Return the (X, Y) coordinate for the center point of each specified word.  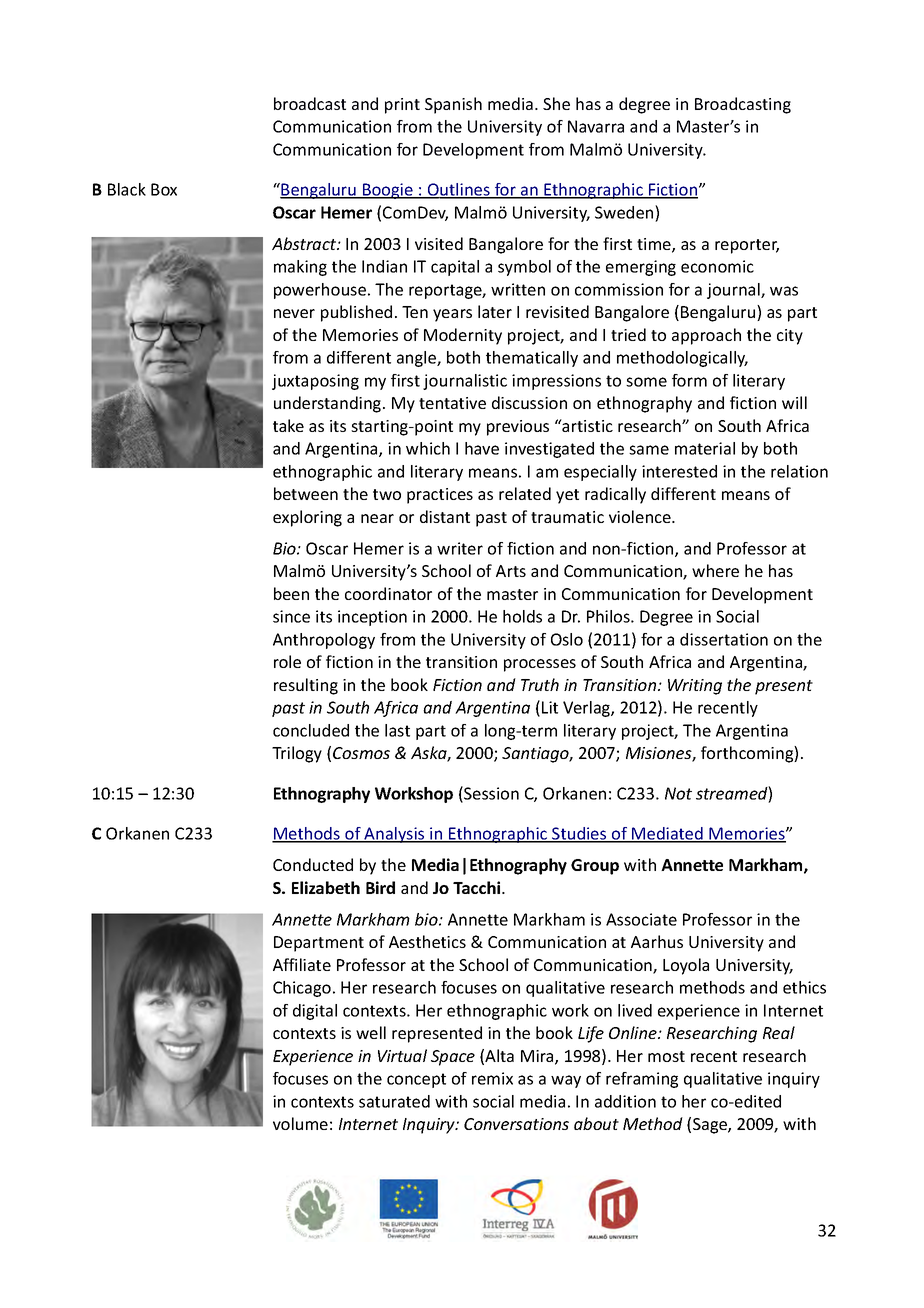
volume (300, 1123)
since (291, 616)
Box (164, 189)
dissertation (724, 639)
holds (522, 616)
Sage (711, 1126)
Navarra (596, 126)
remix (492, 1078)
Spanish (453, 105)
